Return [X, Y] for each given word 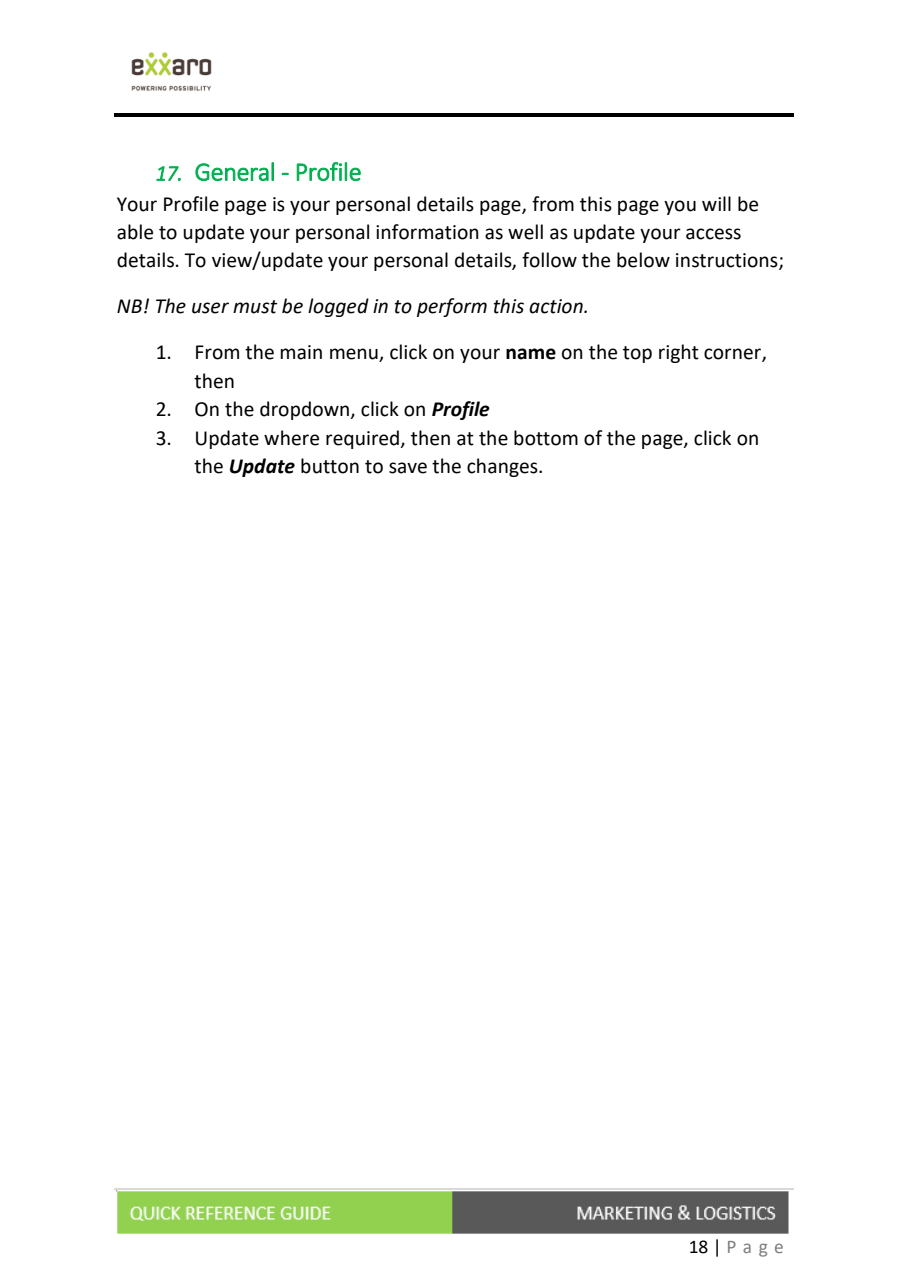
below [643, 260]
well [525, 232]
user [210, 308]
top [637, 354]
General [234, 171]
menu [355, 355]
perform [452, 307]
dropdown [305, 410]
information [427, 232]
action [557, 306]
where [291, 438]
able [135, 232]
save [408, 468]
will [716, 203]
